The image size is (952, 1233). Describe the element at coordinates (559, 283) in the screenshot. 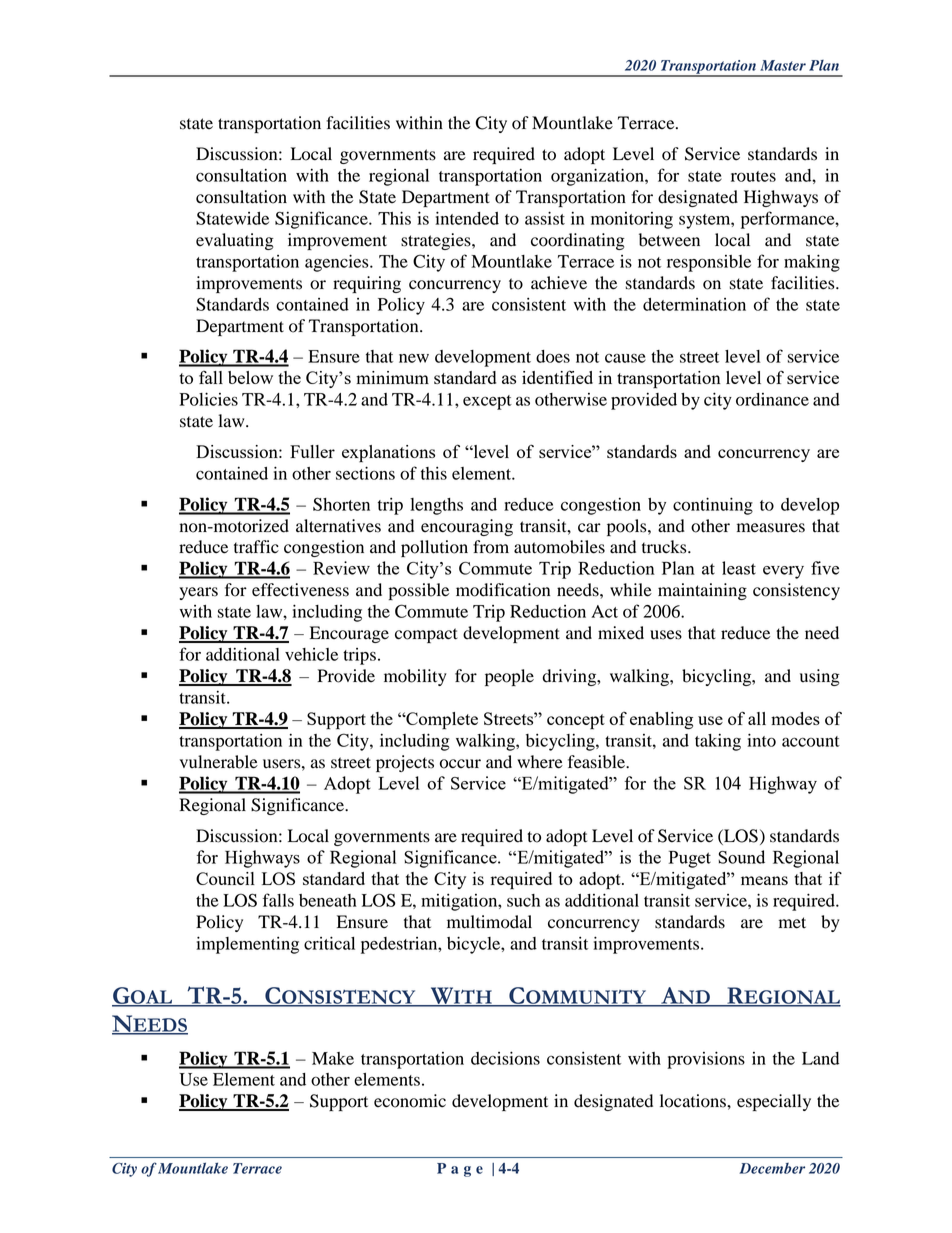

I see `achieve` at that location.
